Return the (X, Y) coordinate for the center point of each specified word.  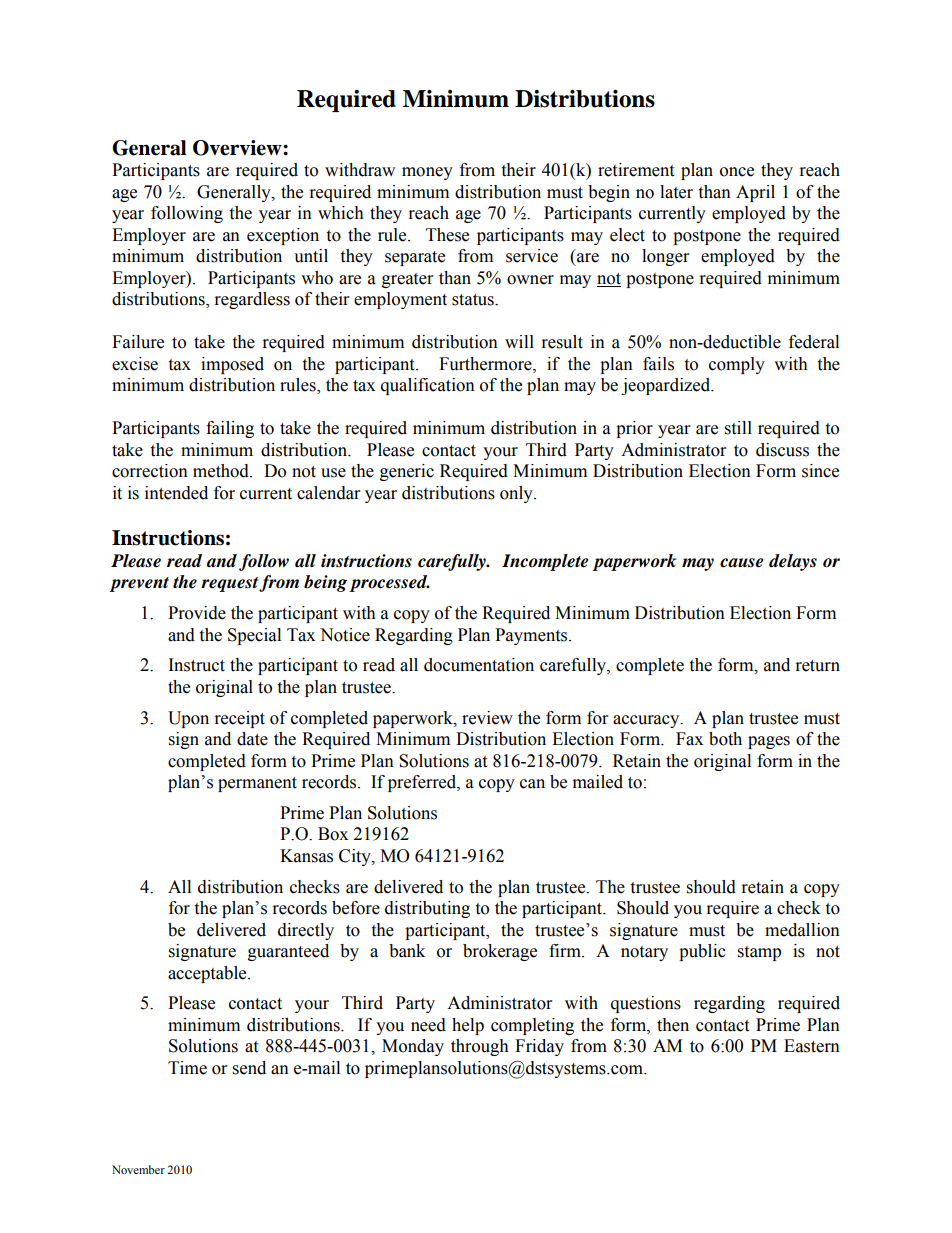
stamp (759, 953)
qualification (428, 386)
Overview (238, 148)
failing (230, 429)
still (738, 428)
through (480, 1047)
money (427, 173)
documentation (479, 665)
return (818, 666)
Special (254, 636)
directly (306, 931)
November (138, 1169)
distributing (427, 909)
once (737, 172)
